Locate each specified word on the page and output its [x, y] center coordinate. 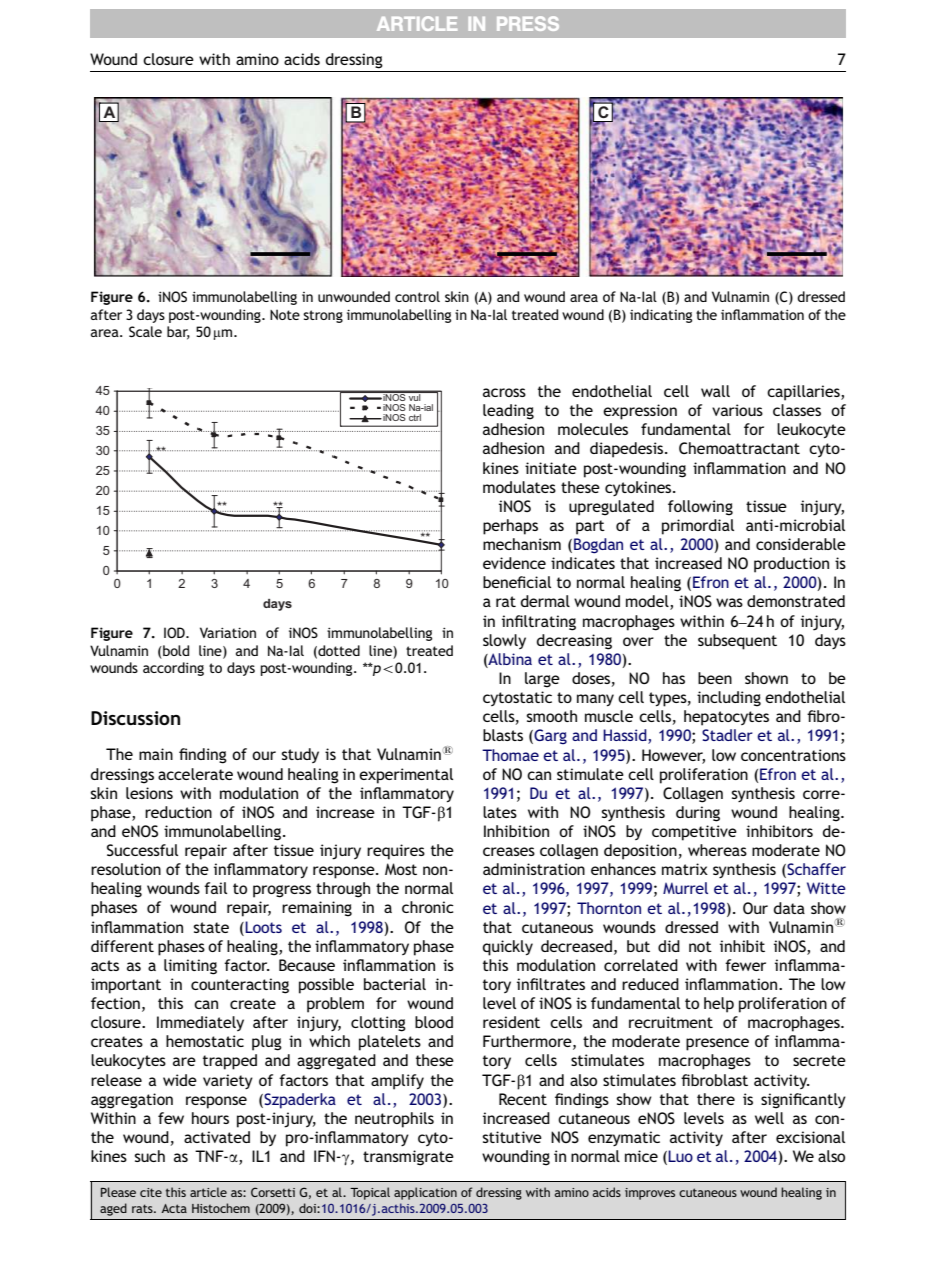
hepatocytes [726, 718]
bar [178, 333]
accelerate [195, 774]
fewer [745, 965]
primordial [698, 527]
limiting [190, 967]
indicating [661, 316]
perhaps [510, 527]
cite [151, 1192]
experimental [406, 776]
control [417, 296]
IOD [175, 632]
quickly [508, 948]
